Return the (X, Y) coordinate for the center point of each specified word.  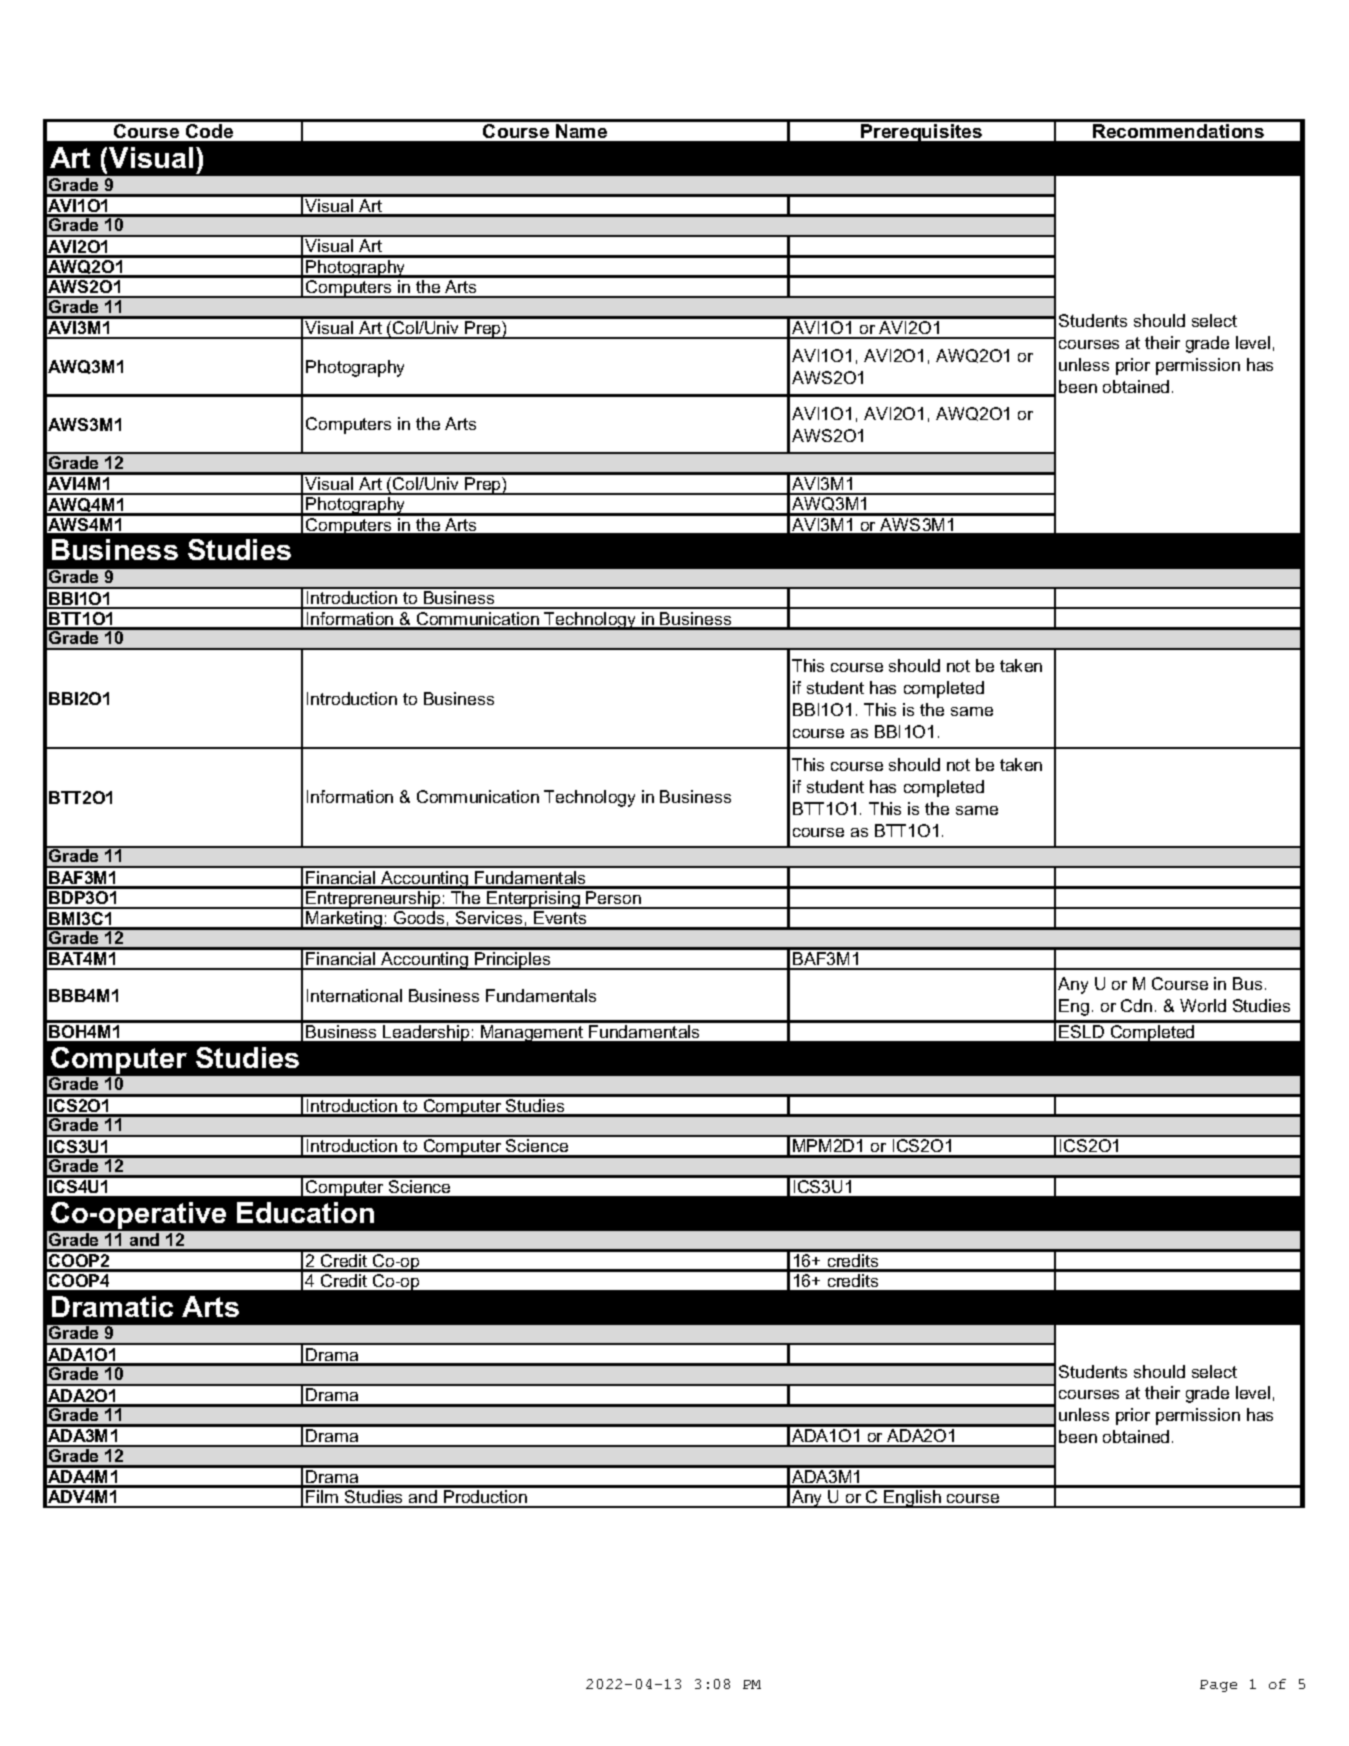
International (354, 995)
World (1203, 1005)
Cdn (1136, 1005)
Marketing (344, 920)
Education (305, 1212)
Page (1218, 1686)
